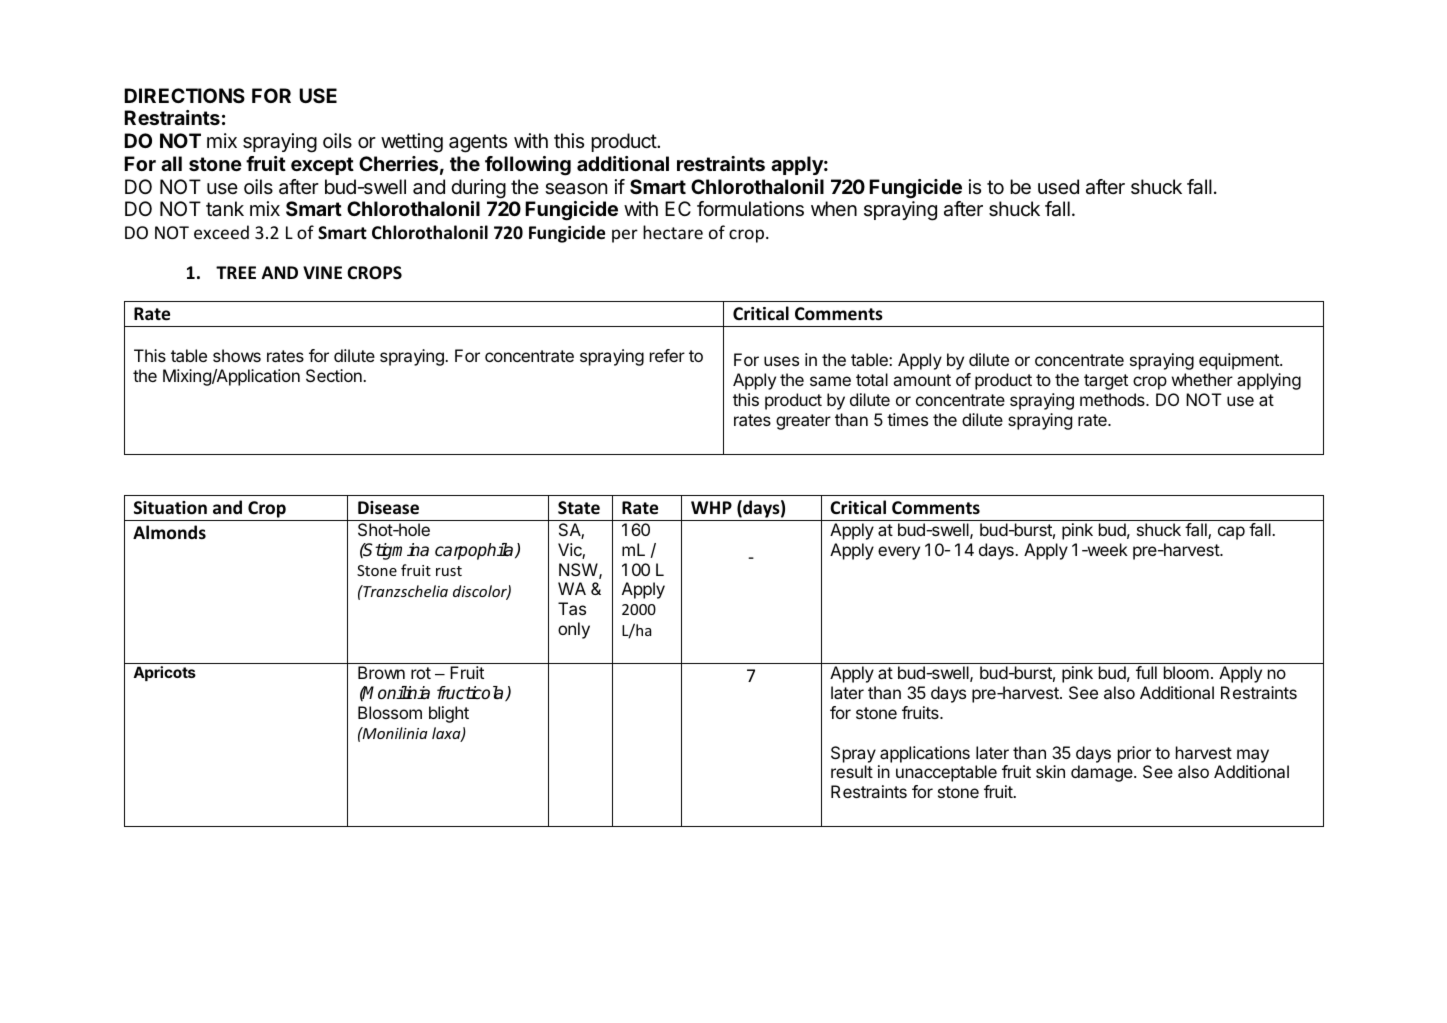 This image has width=1447, height=1023. Describe the element at coordinates (322, 272) in the image. I see `VINE` at that location.
